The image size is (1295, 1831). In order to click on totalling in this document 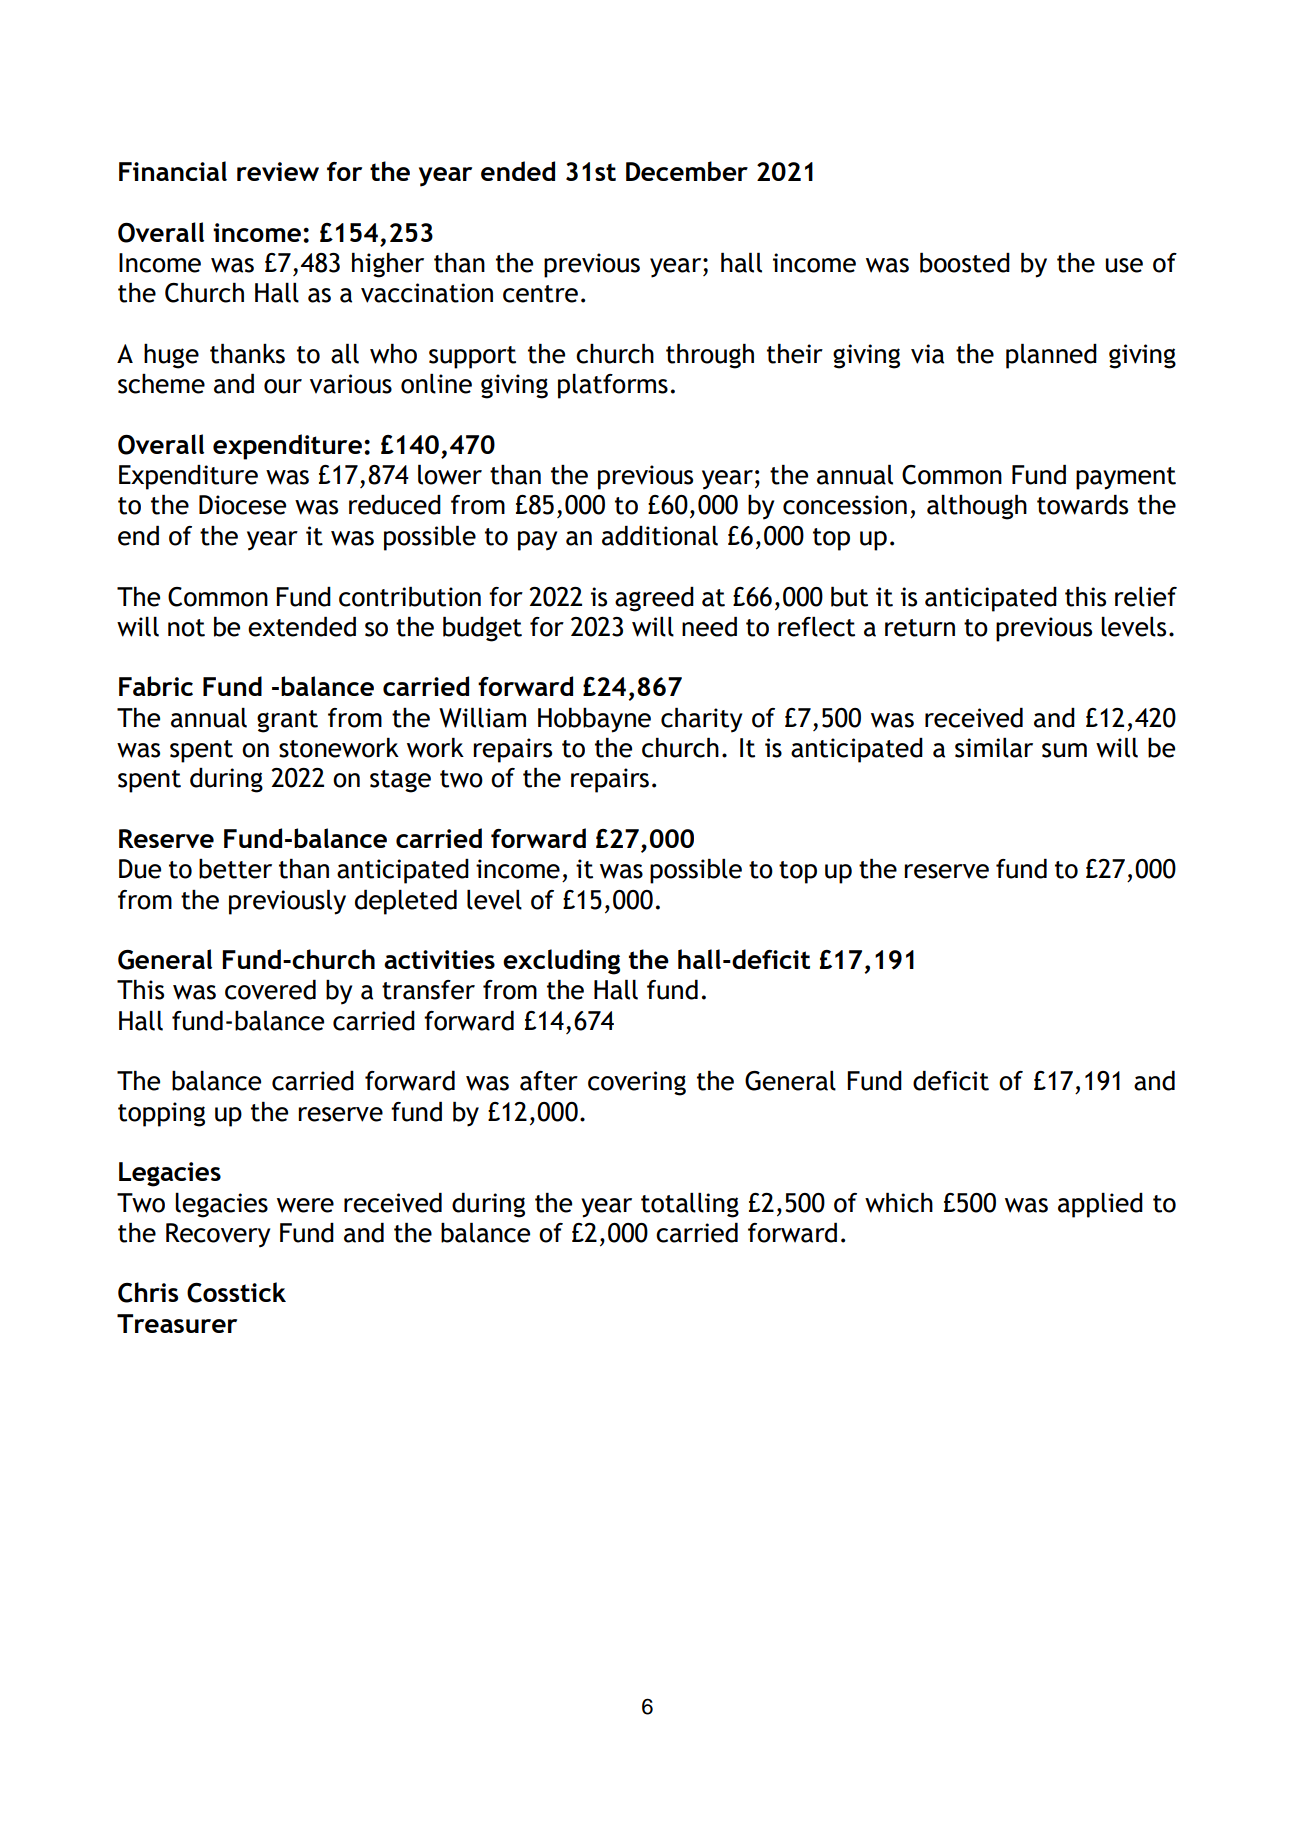, I will do `click(690, 1205)`.
